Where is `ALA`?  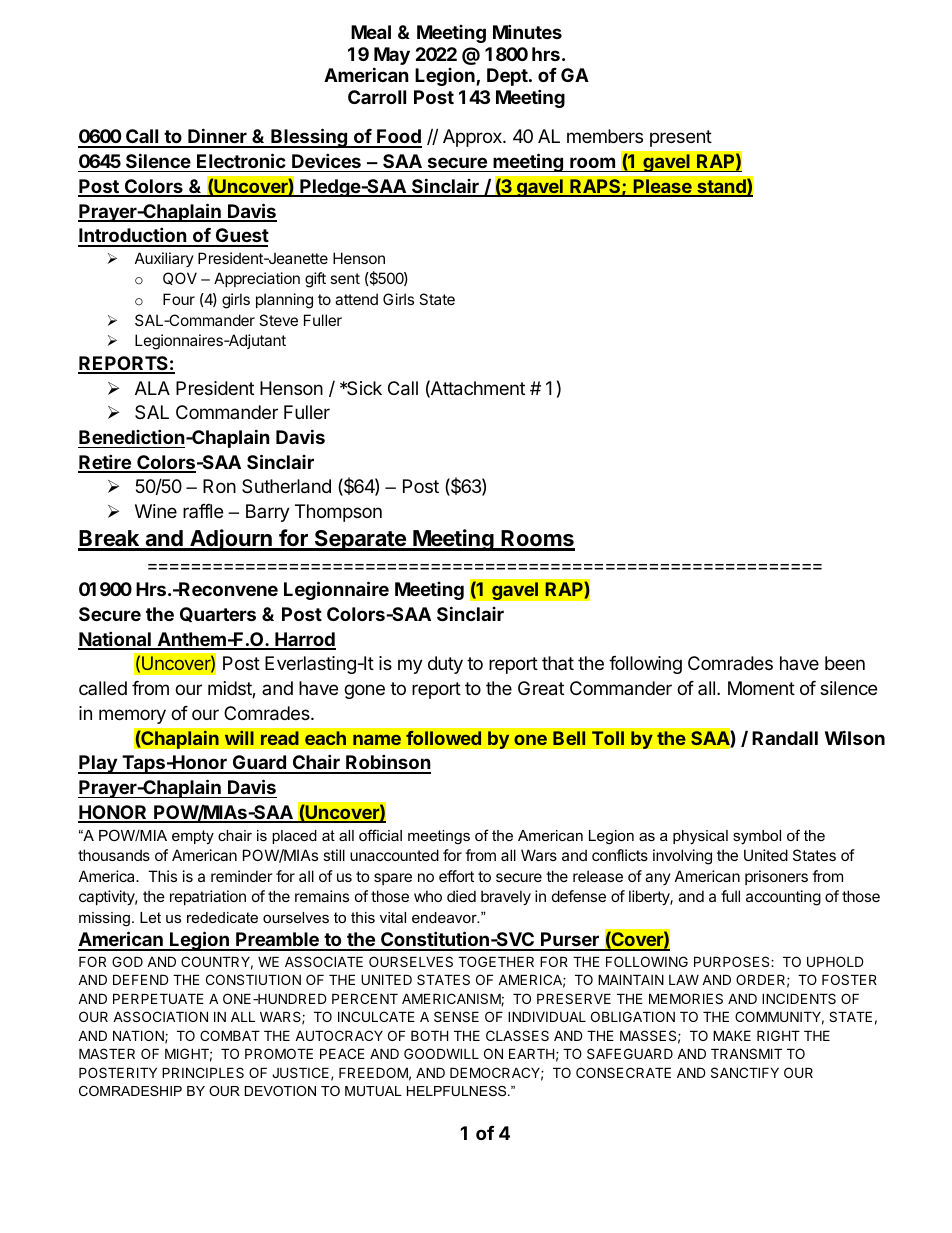
ALA is located at coordinates (152, 388).
